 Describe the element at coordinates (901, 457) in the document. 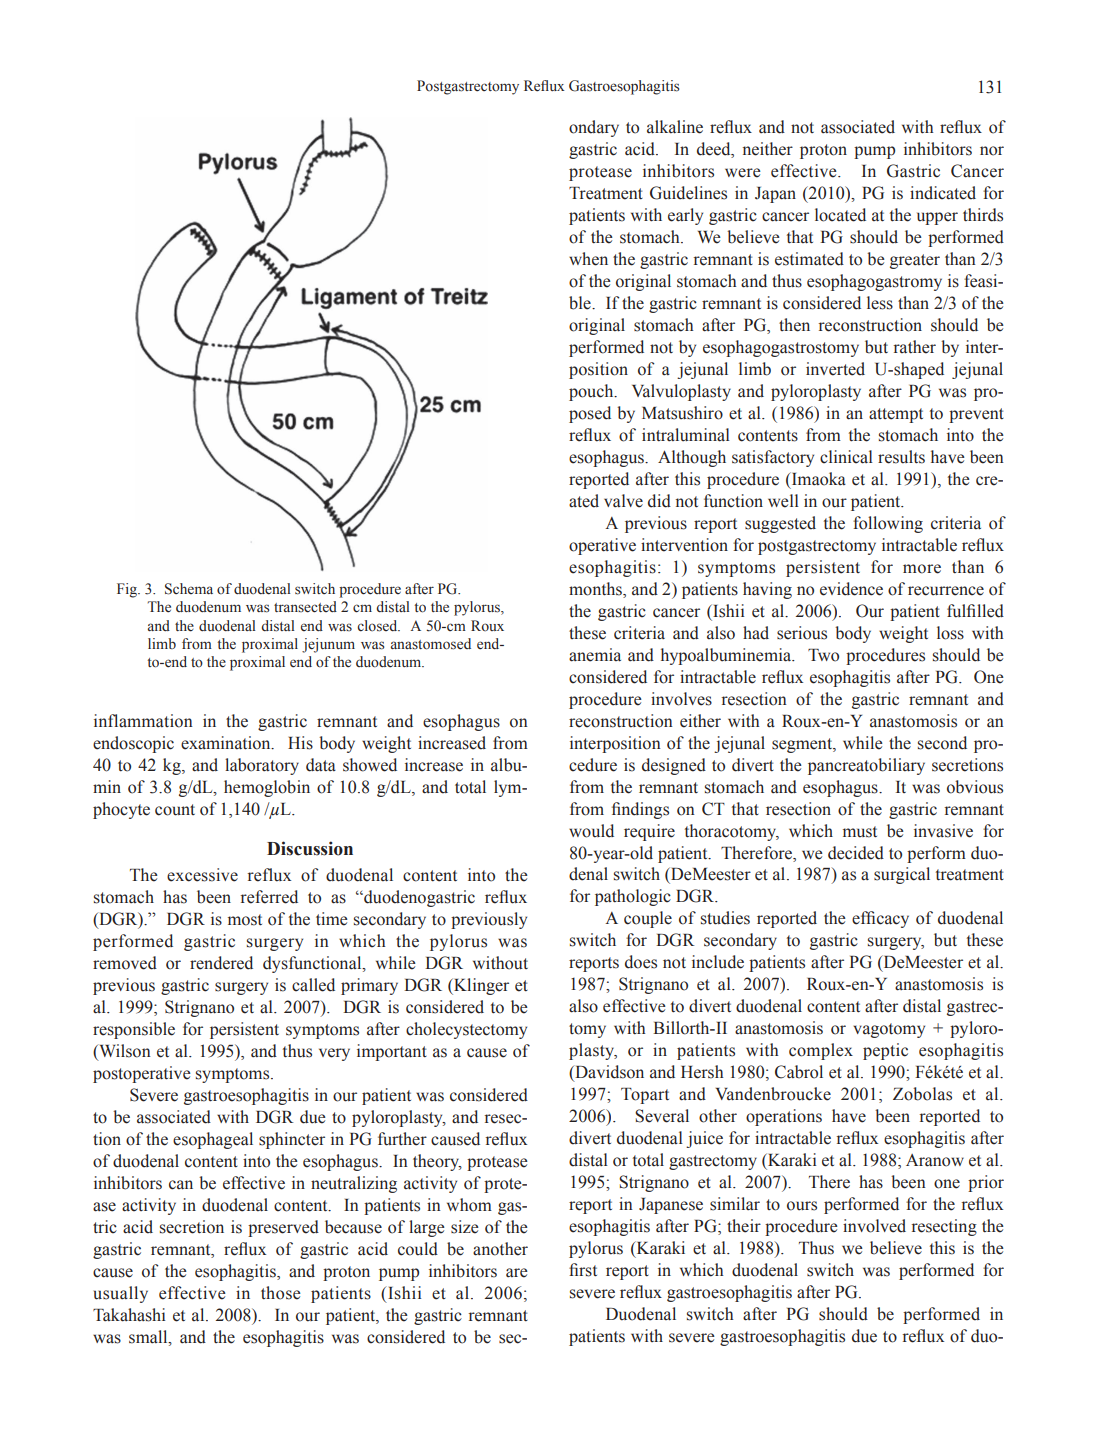

I see `results` at that location.
